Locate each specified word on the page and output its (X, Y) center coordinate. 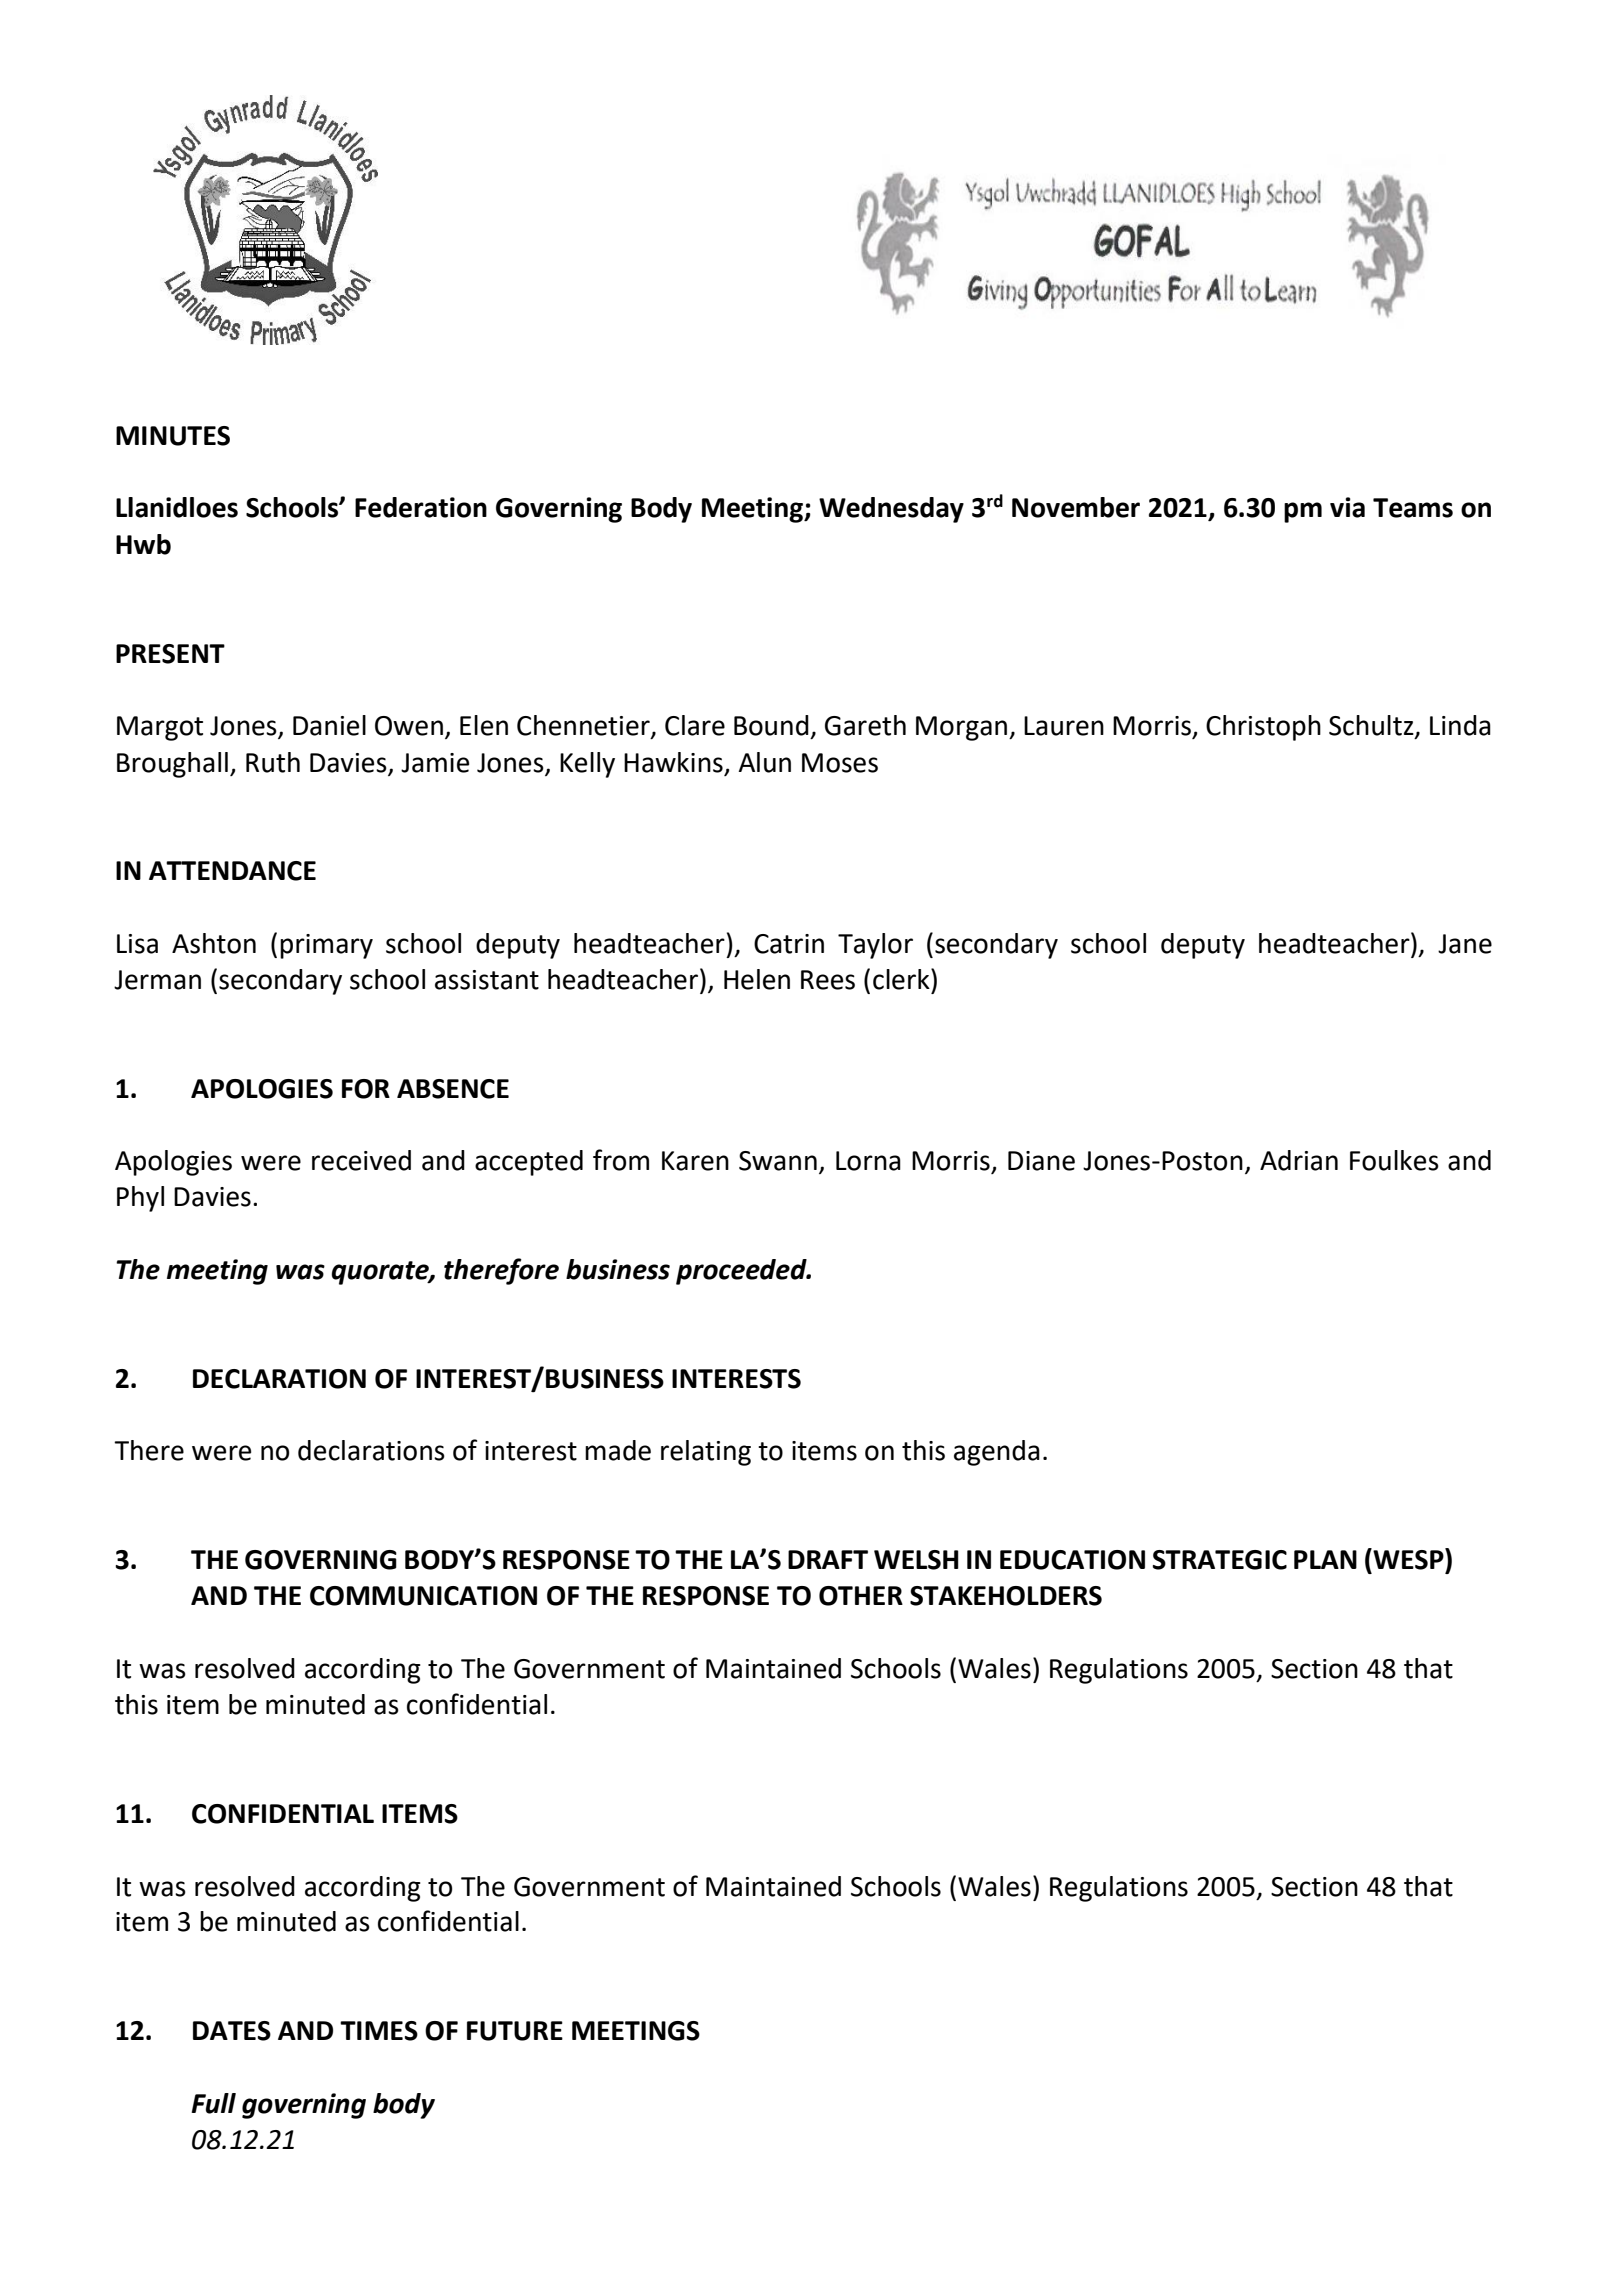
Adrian (1299, 1160)
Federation (421, 507)
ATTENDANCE (232, 871)
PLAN (1325, 1559)
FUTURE (515, 2031)
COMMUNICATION (423, 1596)
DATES (232, 2031)
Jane (1465, 944)
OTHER (861, 1596)
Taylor (875, 946)
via (1347, 507)
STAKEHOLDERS (1006, 1596)
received (361, 1160)
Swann (778, 1161)
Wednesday (891, 510)
